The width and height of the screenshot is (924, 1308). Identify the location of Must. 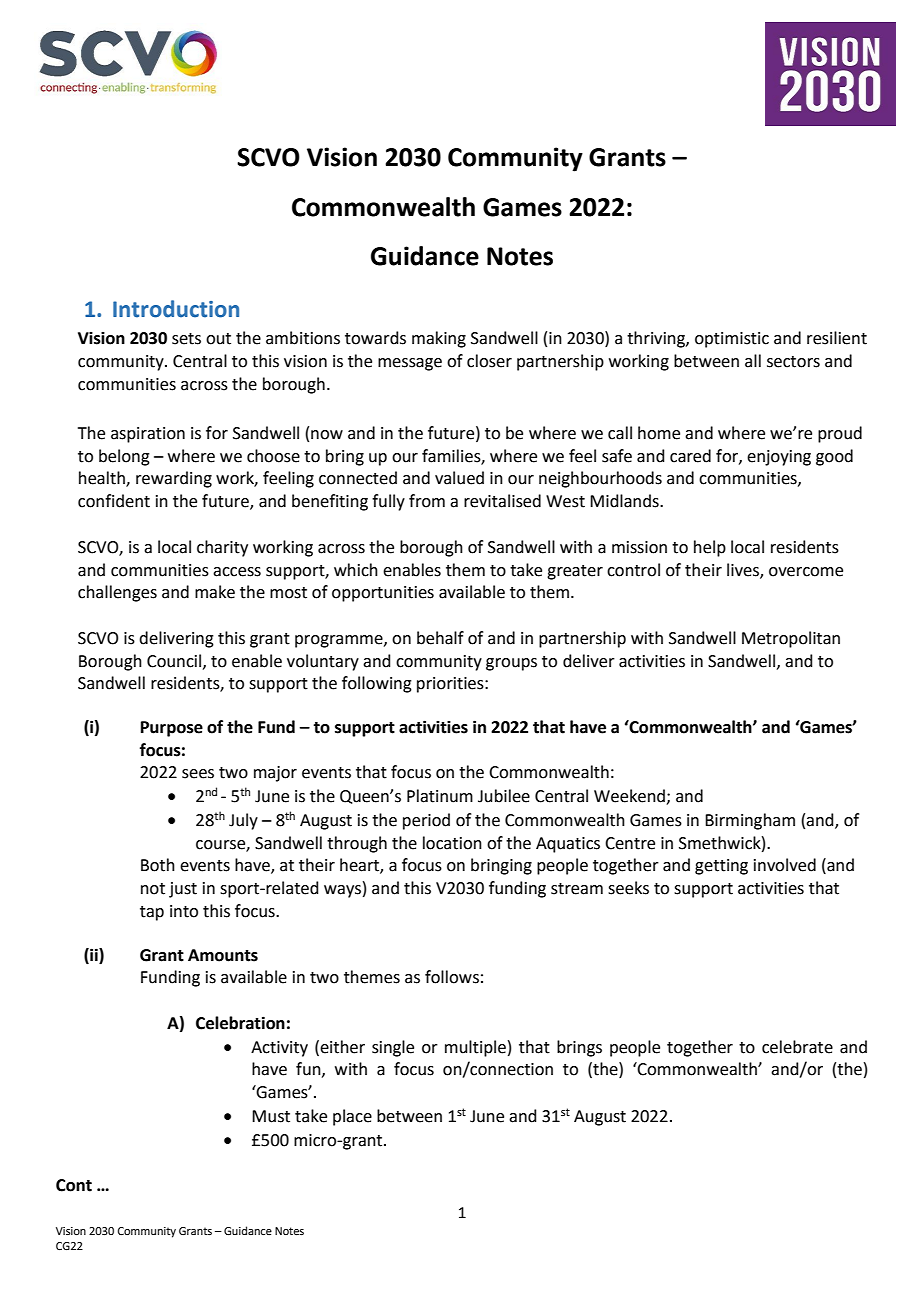
(271, 1116).
